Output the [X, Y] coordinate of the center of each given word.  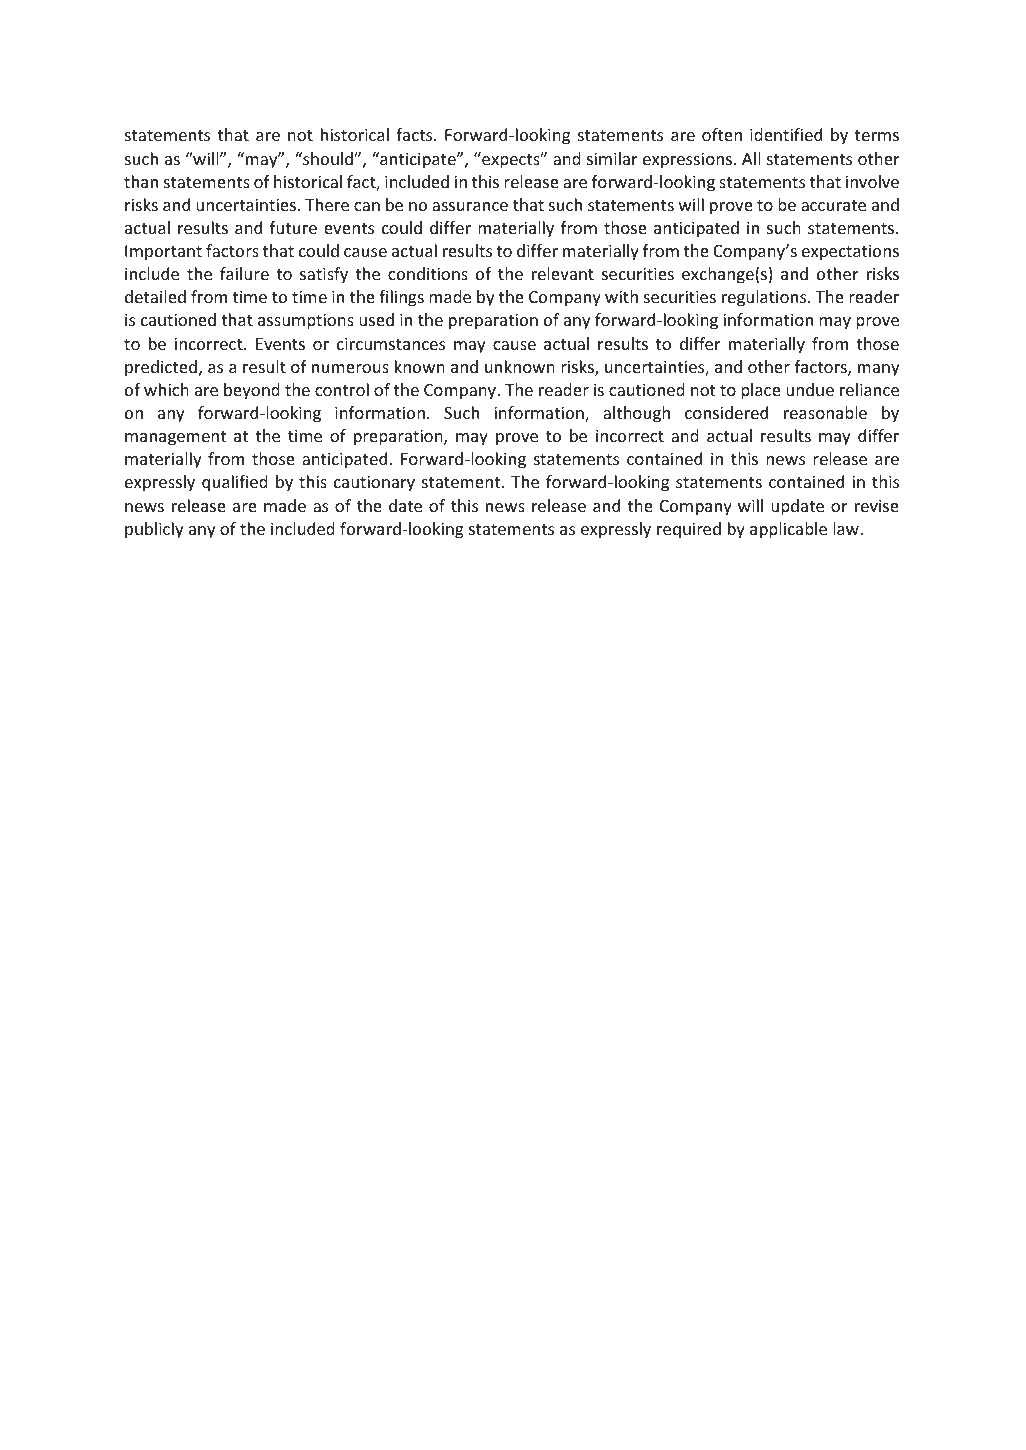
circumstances [391, 343]
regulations [765, 298]
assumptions [306, 321]
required [689, 530]
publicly [154, 530]
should [328, 158]
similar [612, 158]
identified [786, 134]
